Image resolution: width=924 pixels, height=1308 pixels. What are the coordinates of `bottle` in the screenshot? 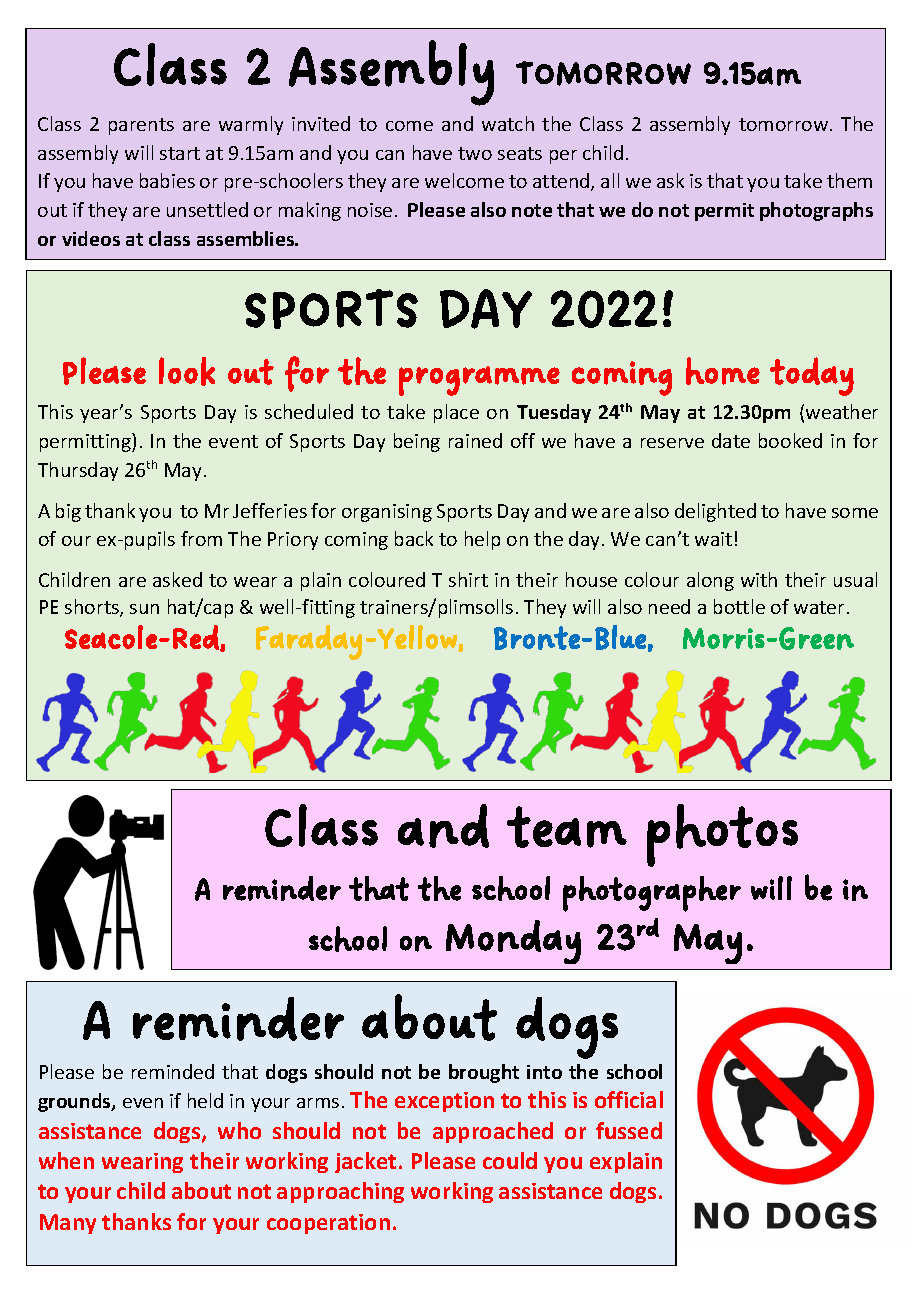 It's located at (739, 606).
